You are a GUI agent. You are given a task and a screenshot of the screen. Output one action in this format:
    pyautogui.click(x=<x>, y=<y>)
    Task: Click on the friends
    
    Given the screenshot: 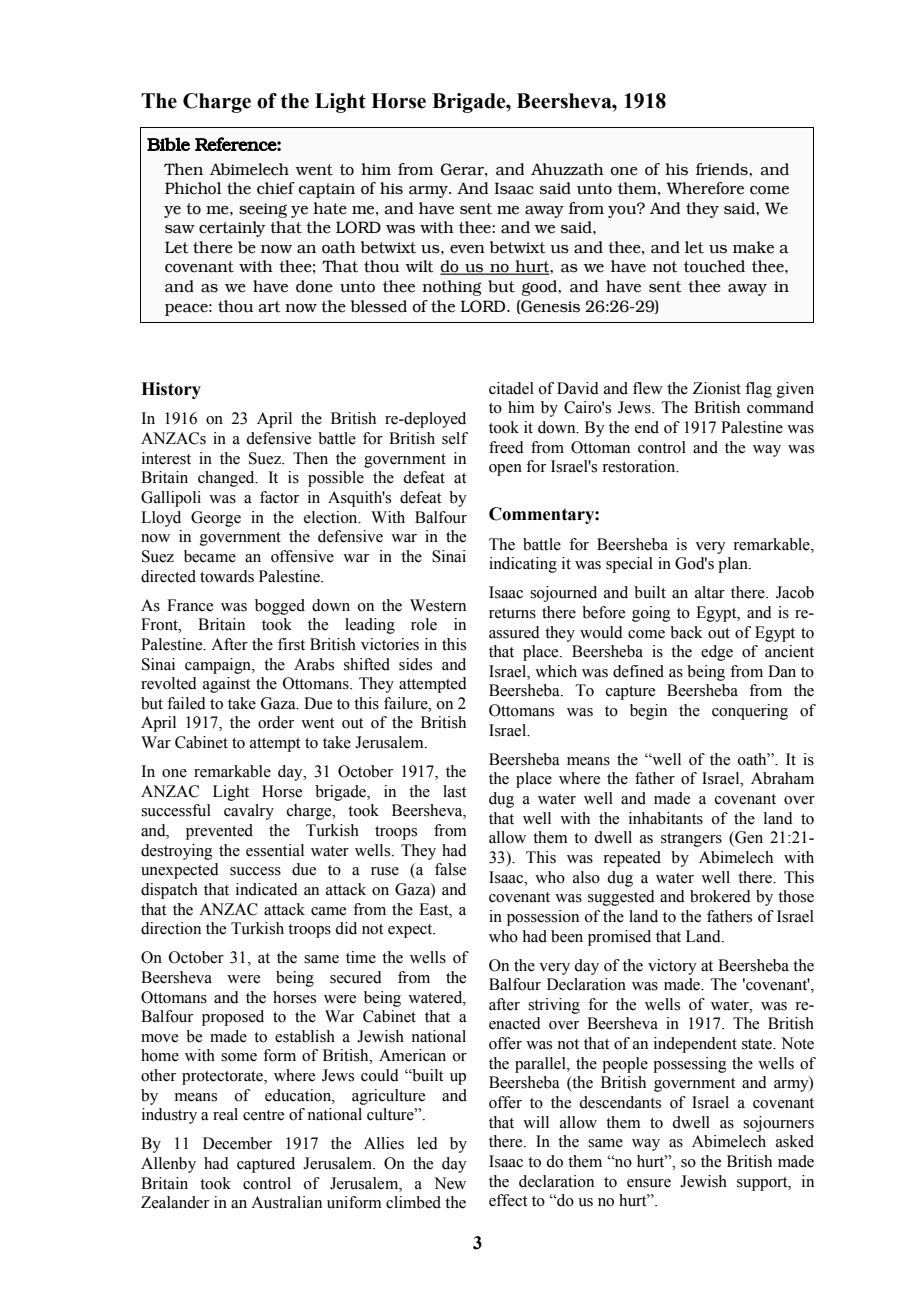 What is the action you would take?
    pyautogui.click(x=723, y=169)
